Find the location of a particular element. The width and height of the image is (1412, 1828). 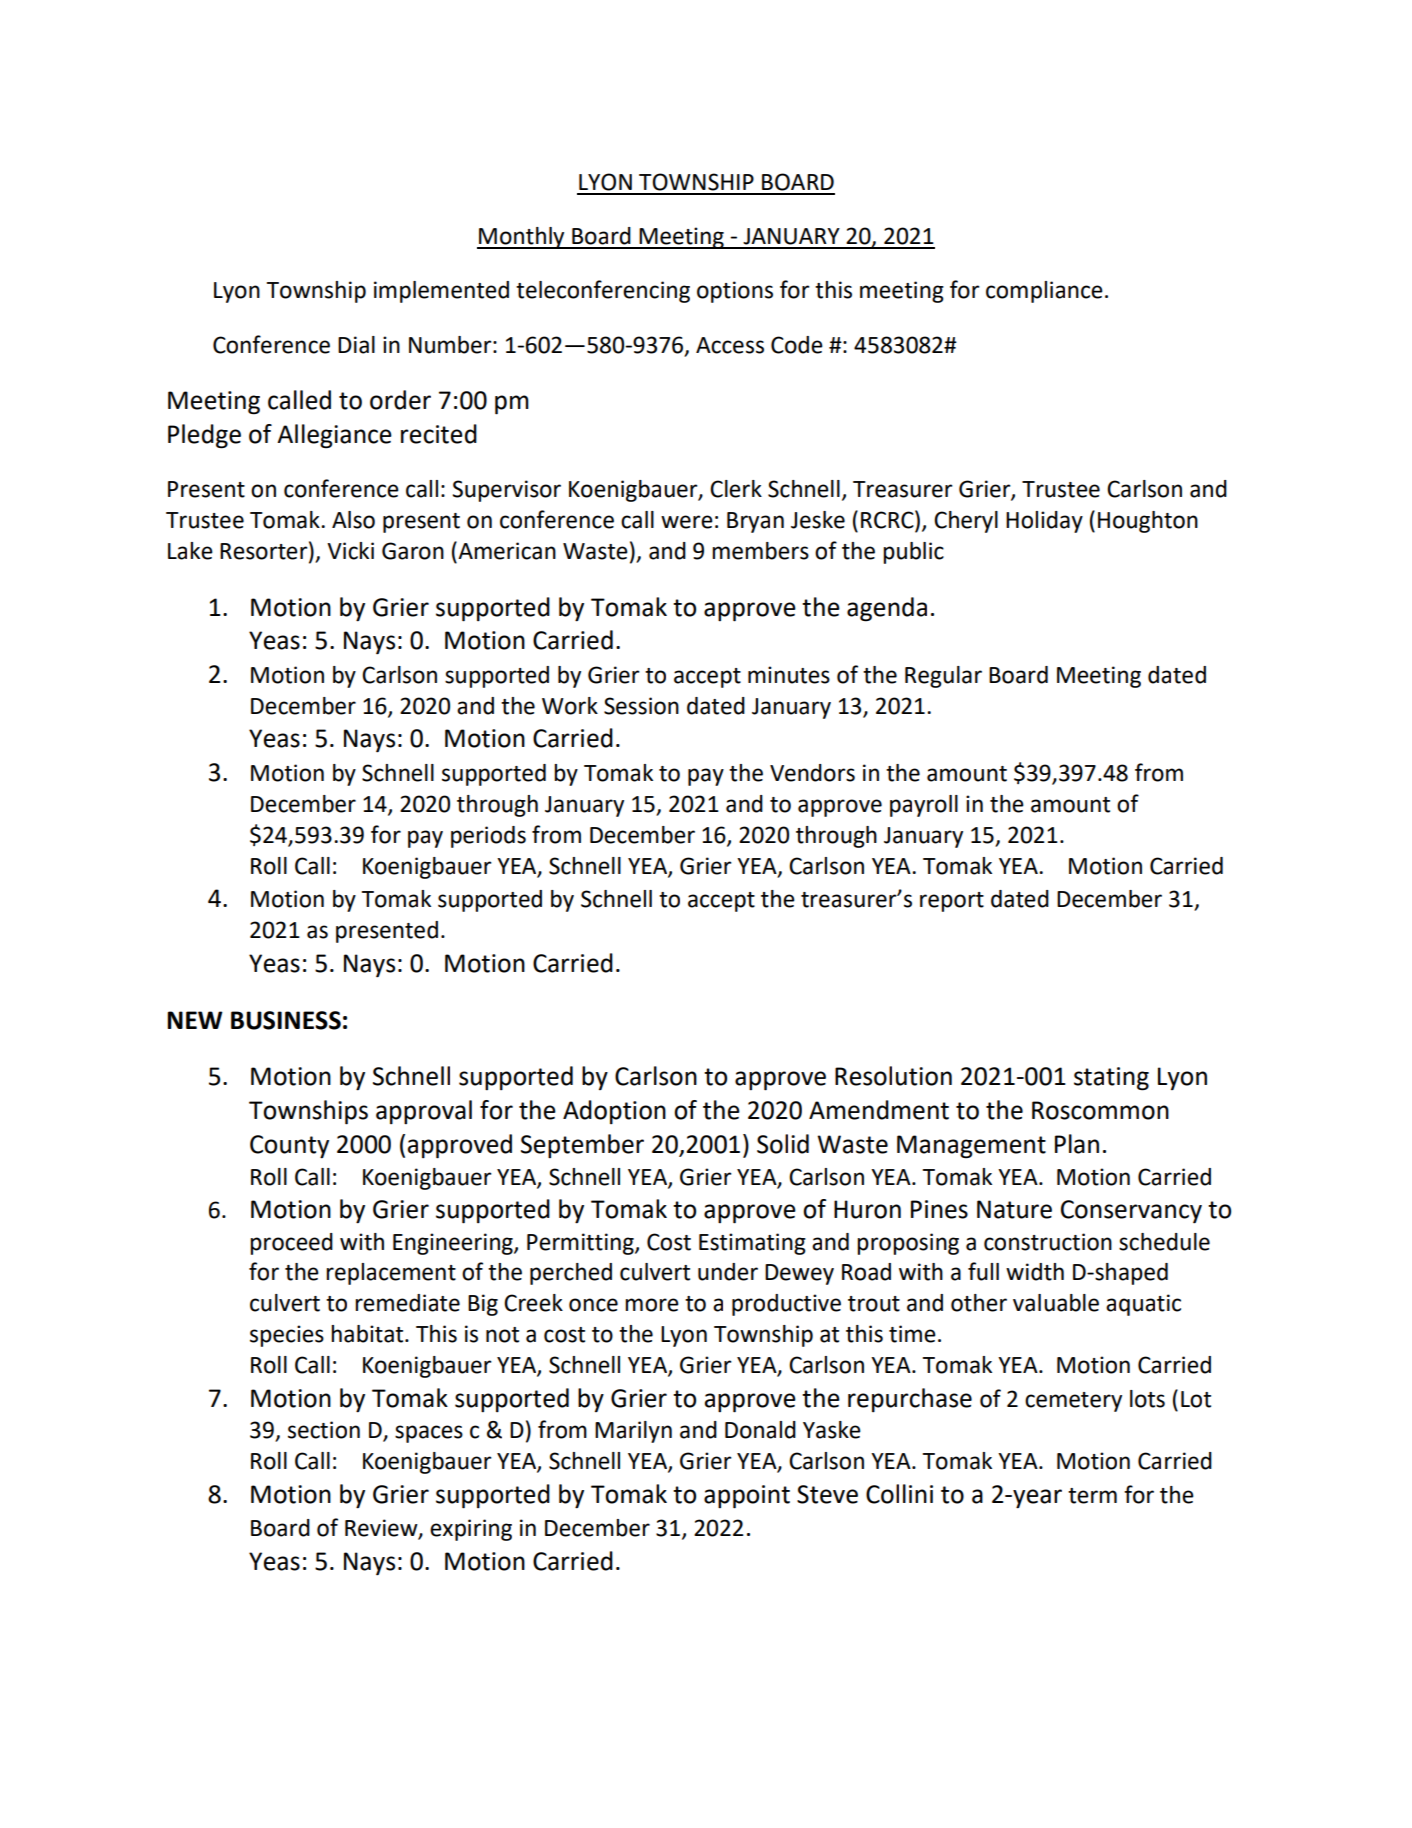

compliance is located at coordinates (1044, 292).
